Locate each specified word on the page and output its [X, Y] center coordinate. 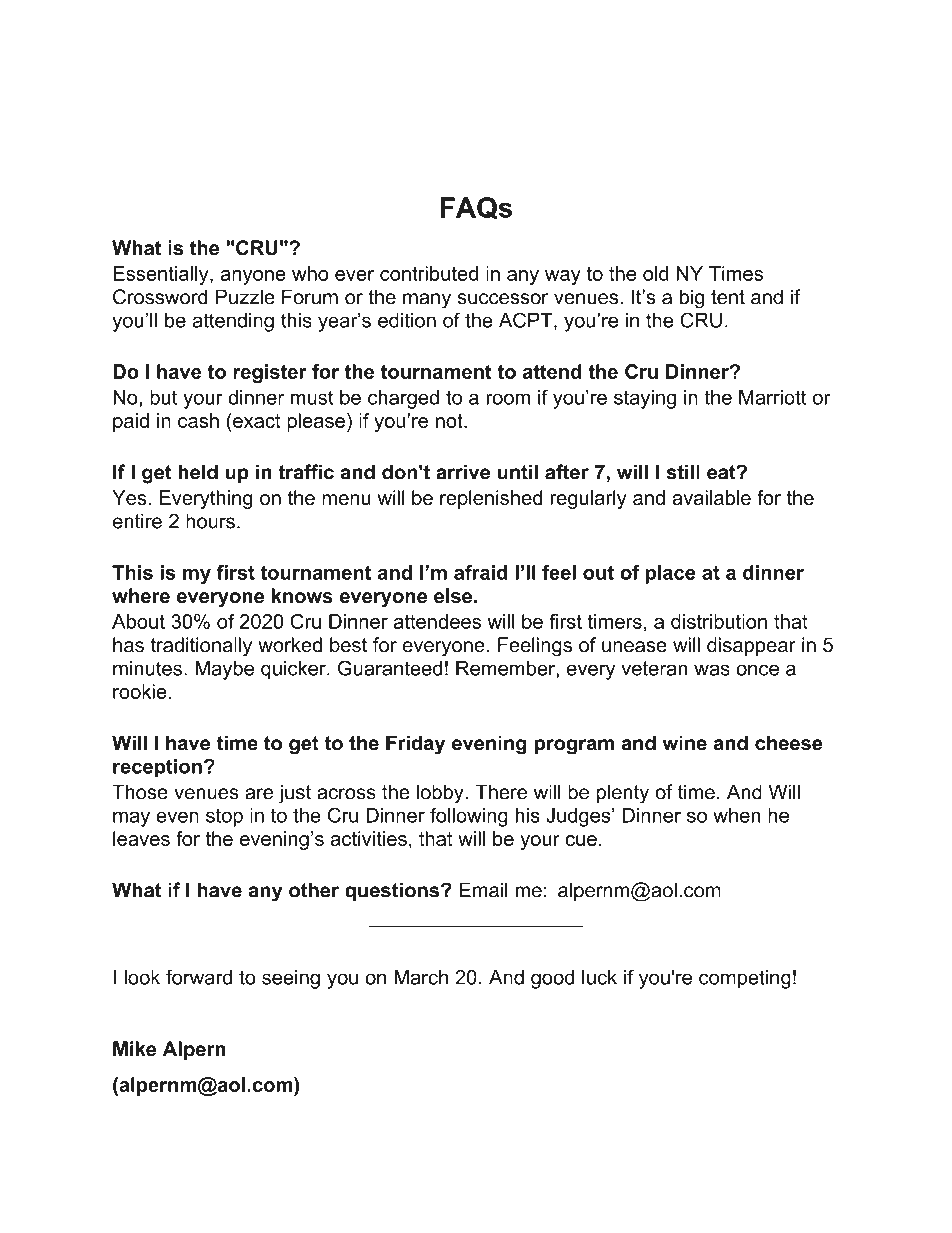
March [421, 977]
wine [685, 743]
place [670, 574]
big [692, 299]
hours [210, 521]
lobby [441, 794]
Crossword [160, 297]
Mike [134, 1049]
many [427, 301]
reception [157, 768]
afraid [481, 572]
